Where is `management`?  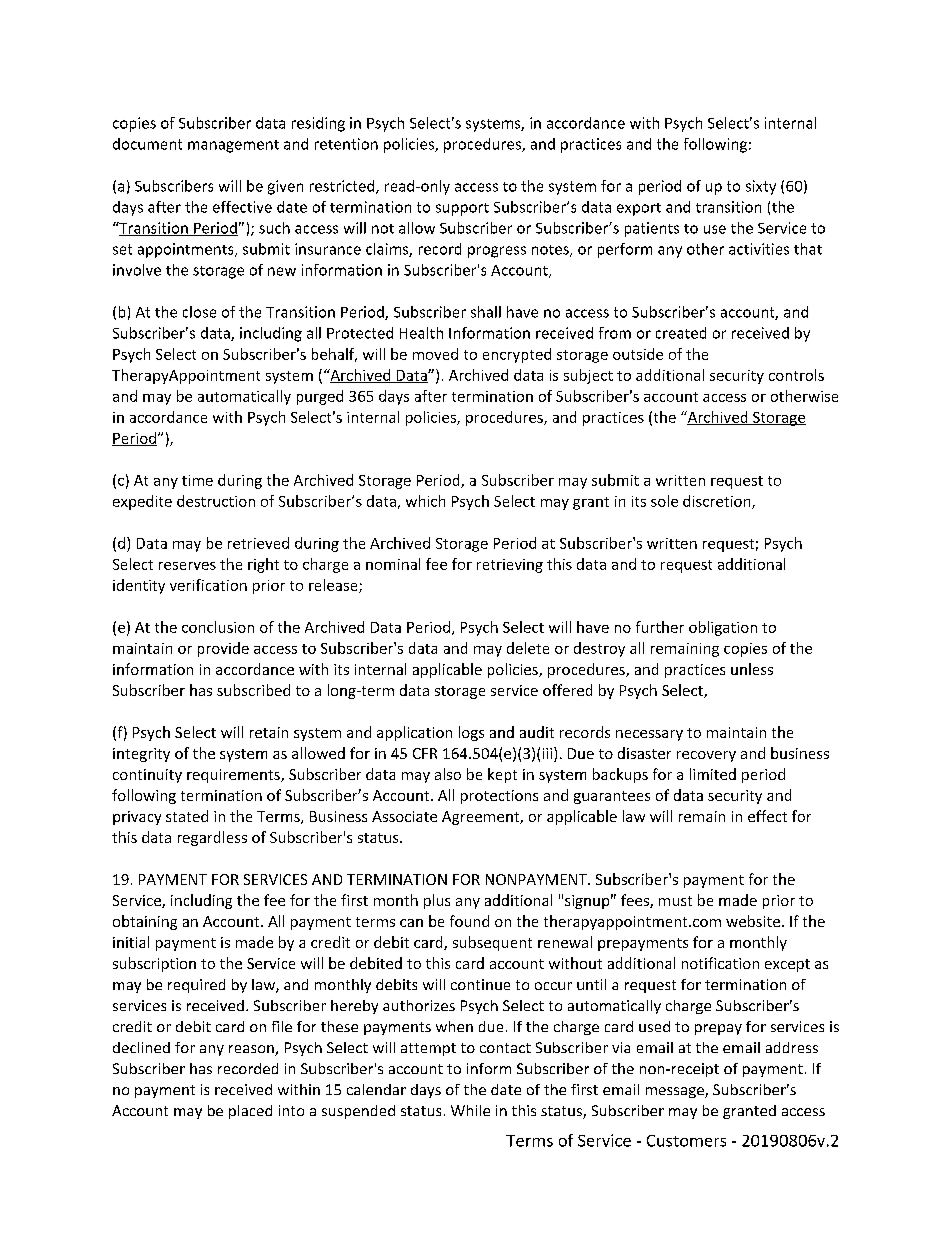 management is located at coordinates (233, 146).
